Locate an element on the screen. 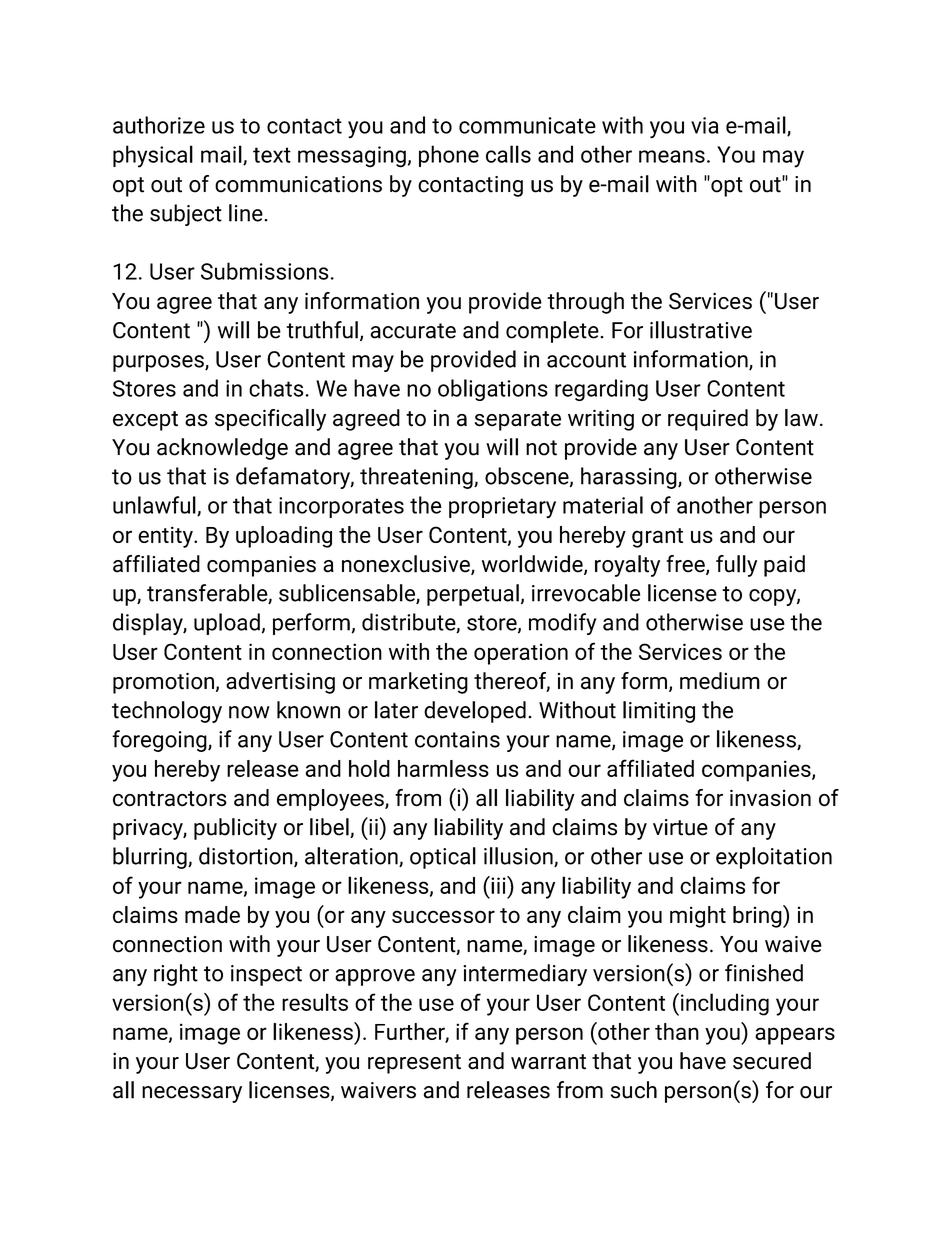 This screenshot has width=952, height=1233. represent is located at coordinates (414, 1064).
